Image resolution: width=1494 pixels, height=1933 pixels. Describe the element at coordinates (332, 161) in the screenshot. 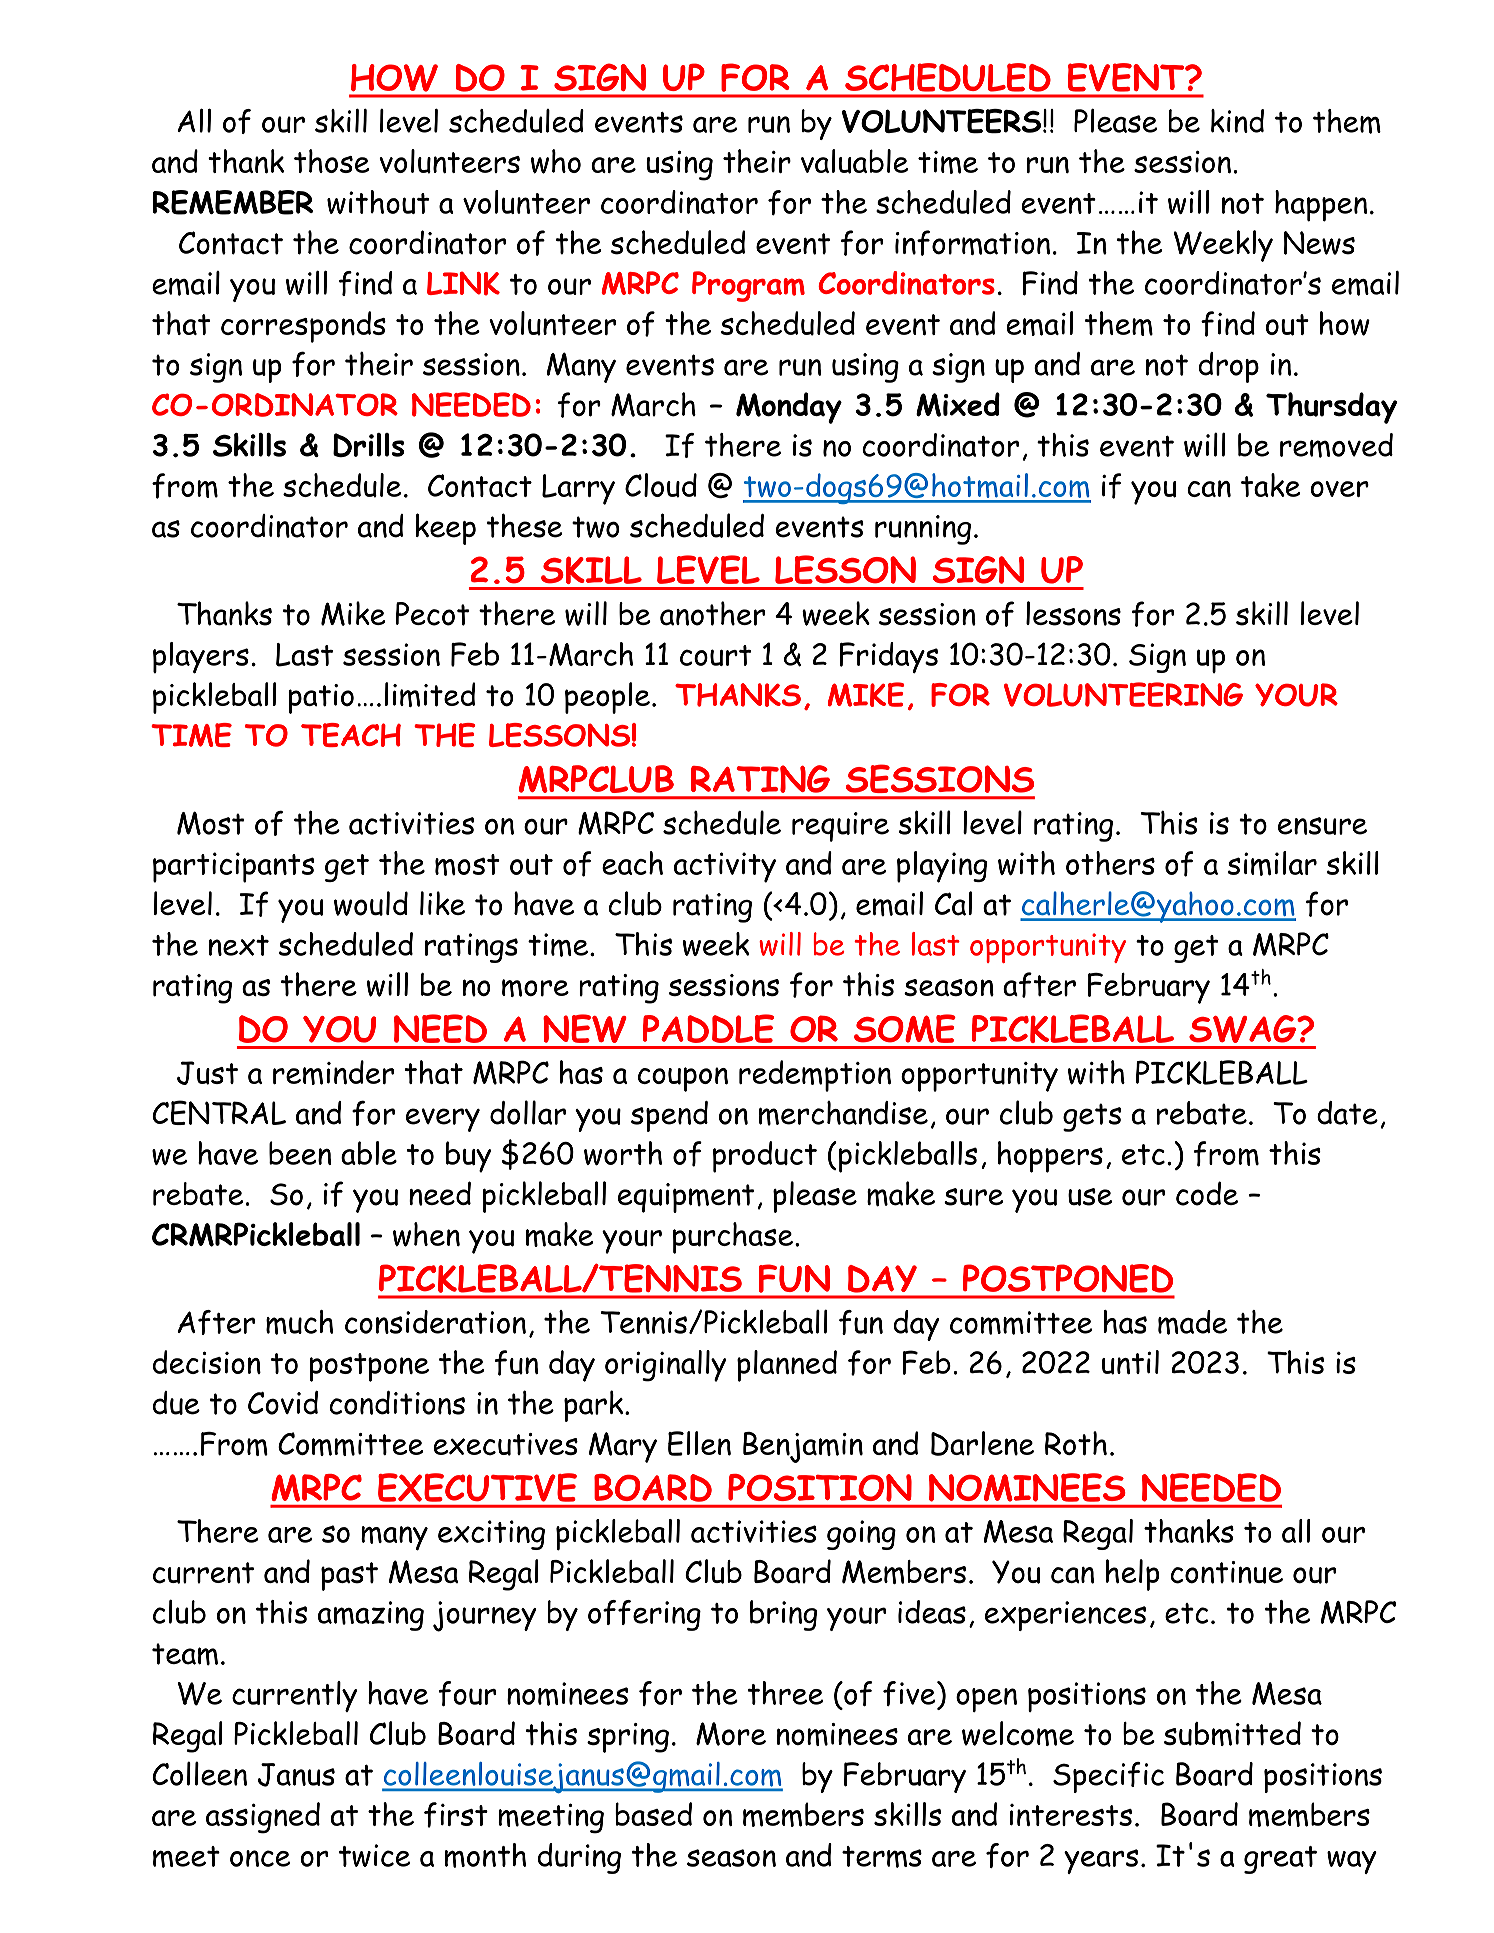

I see `those` at that location.
